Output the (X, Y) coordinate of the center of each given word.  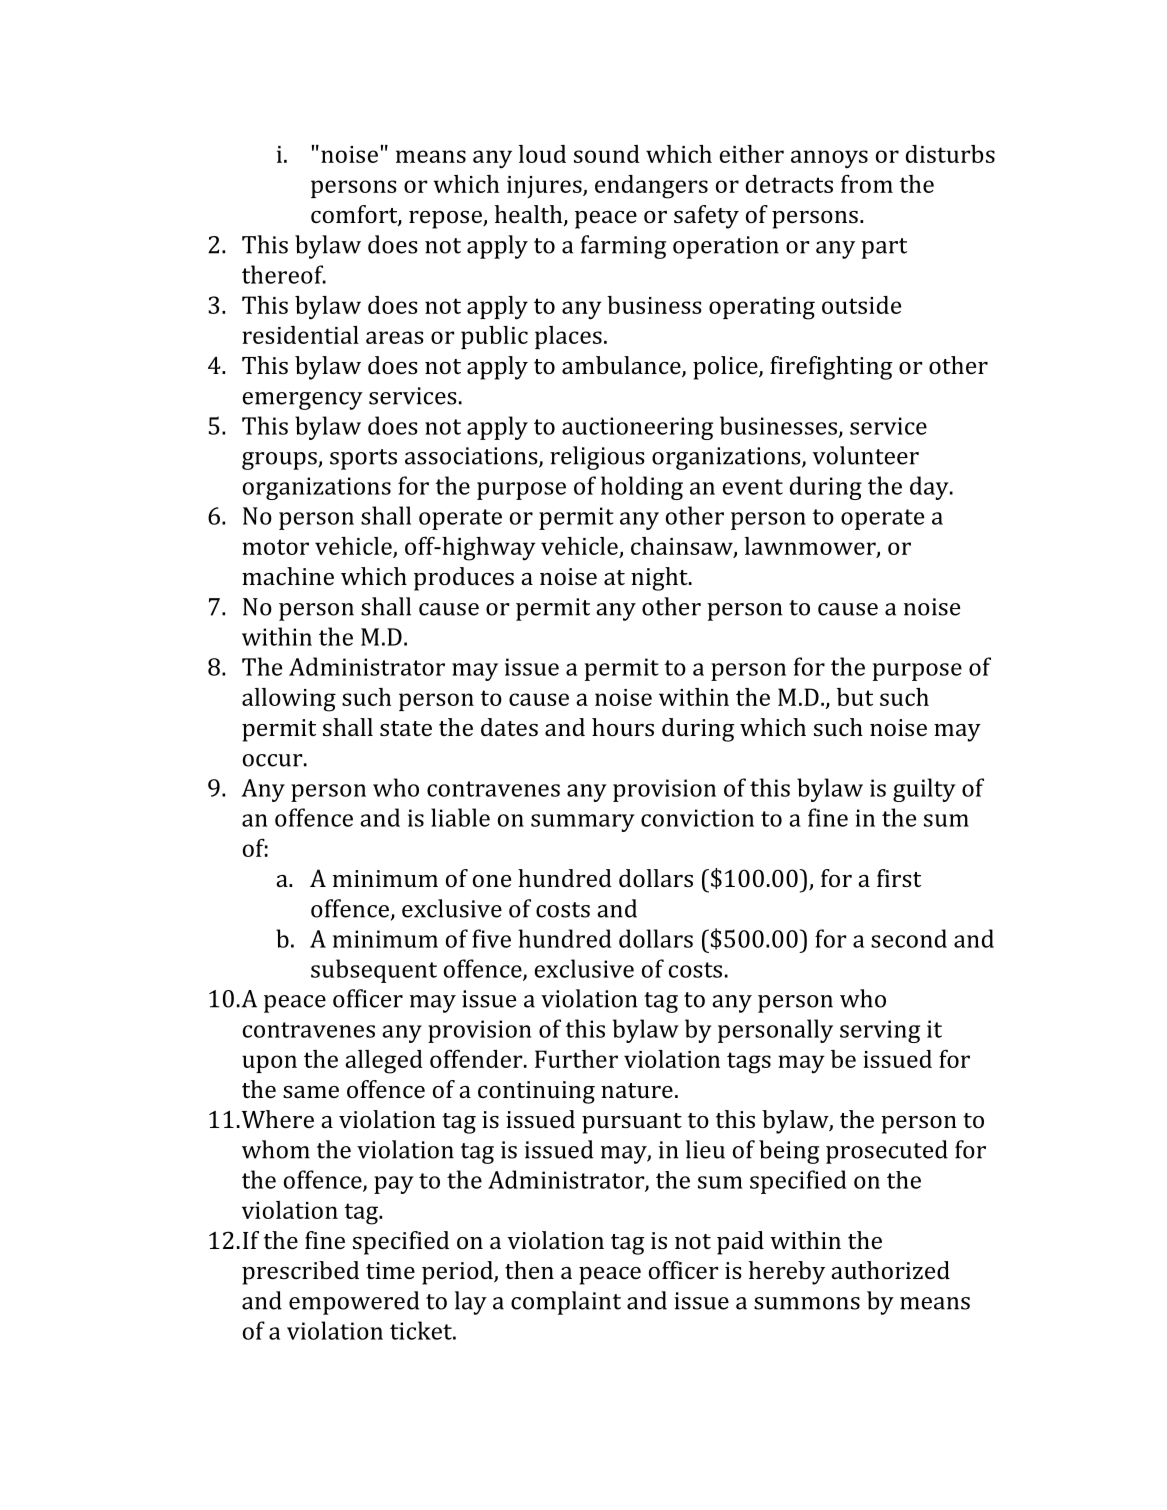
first (899, 878)
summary (583, 823)
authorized (890, 1270)
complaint (566, 1303)
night (660, 579)
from (867, 183)
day (930, 488)
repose (446, 220)
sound (607, 154)
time (390, 1270)
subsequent (374, 971)
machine (288, 576)
